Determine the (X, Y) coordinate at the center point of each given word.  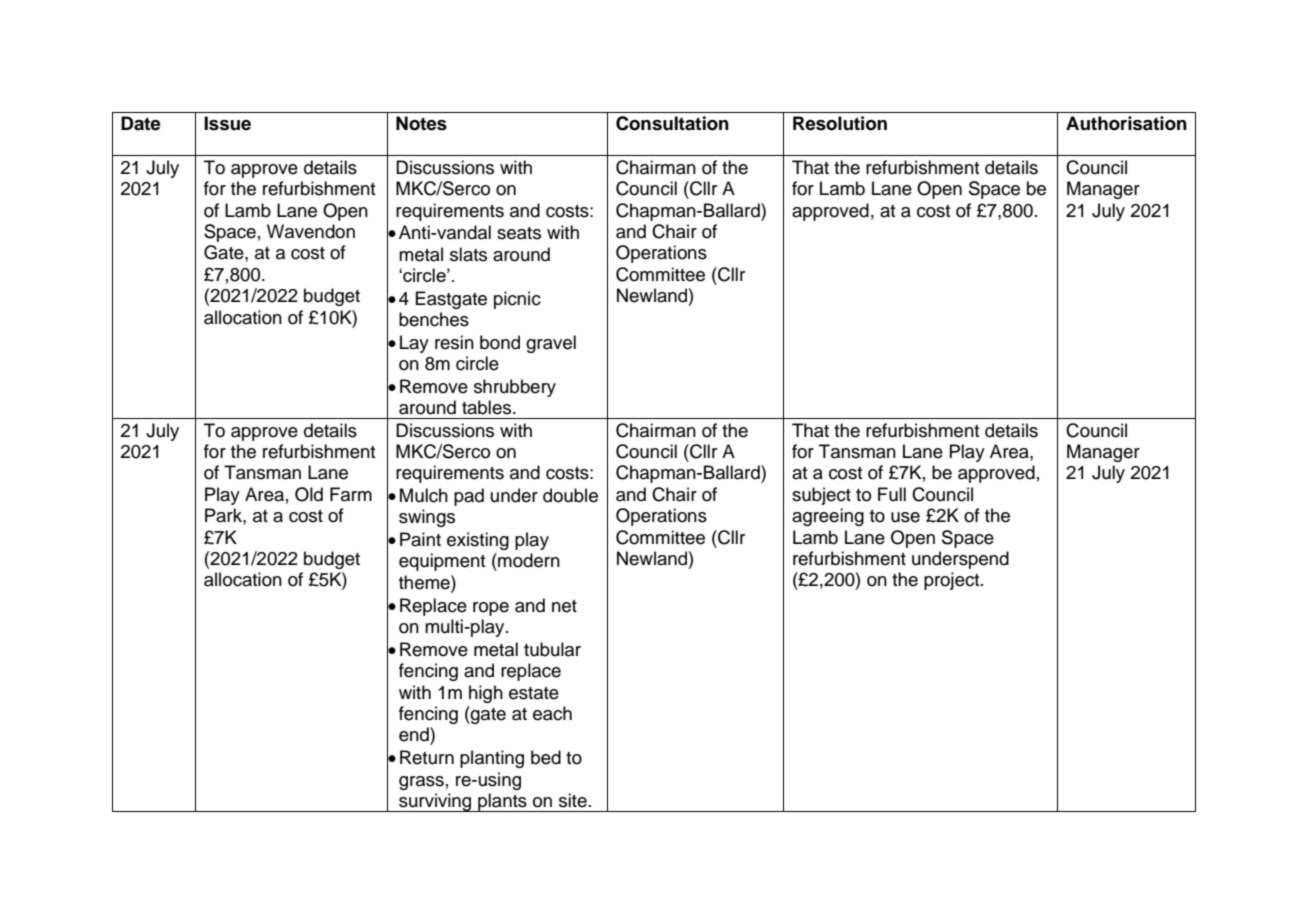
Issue (227, 123)
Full (892, 494)
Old (309, 494)
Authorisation (1126, 123)
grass (421, 783)
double (570, 495)
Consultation (672, 123)
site (573, 800)
